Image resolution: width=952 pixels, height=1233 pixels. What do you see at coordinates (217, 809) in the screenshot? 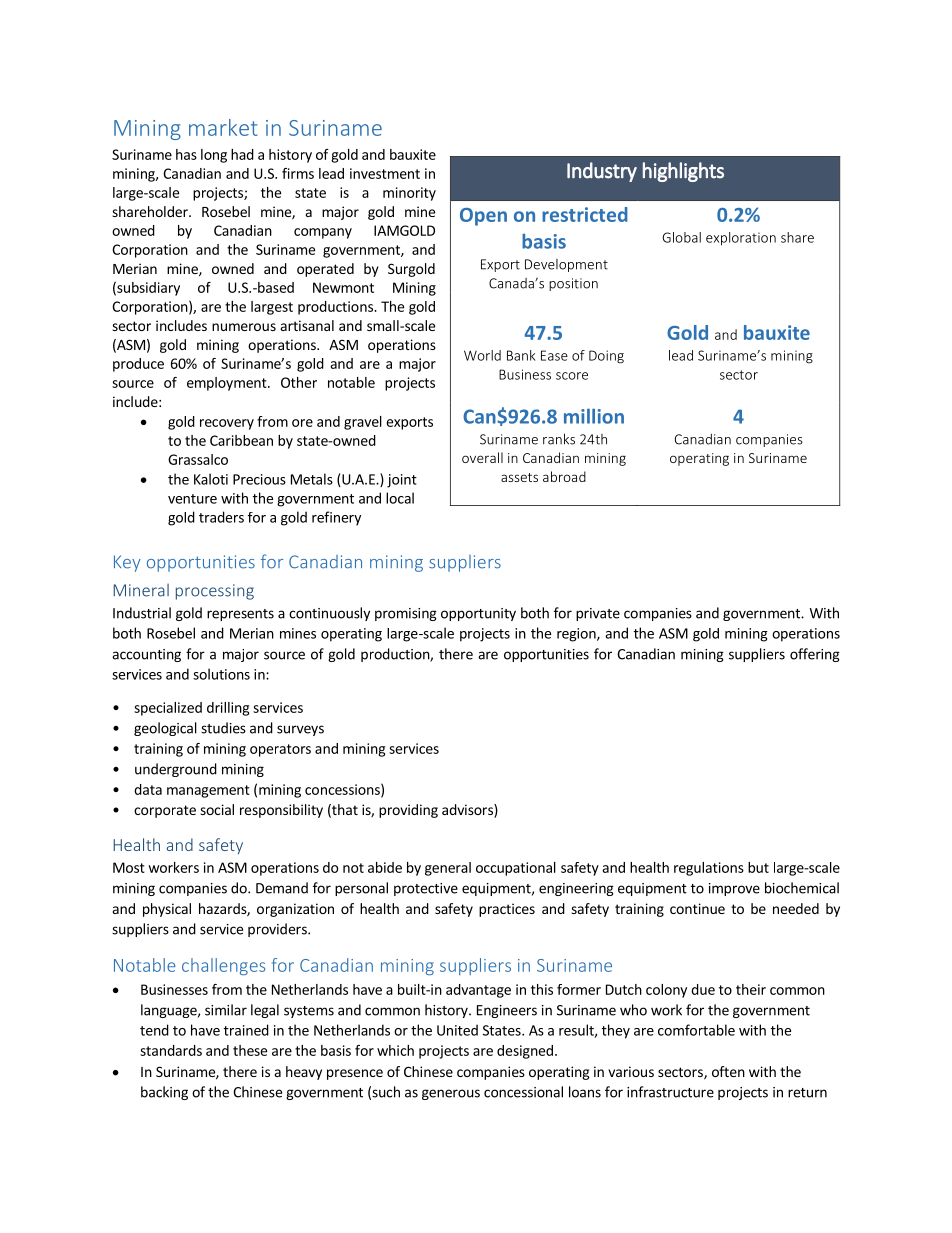
I see `social` at bounding box center [217, 809].
